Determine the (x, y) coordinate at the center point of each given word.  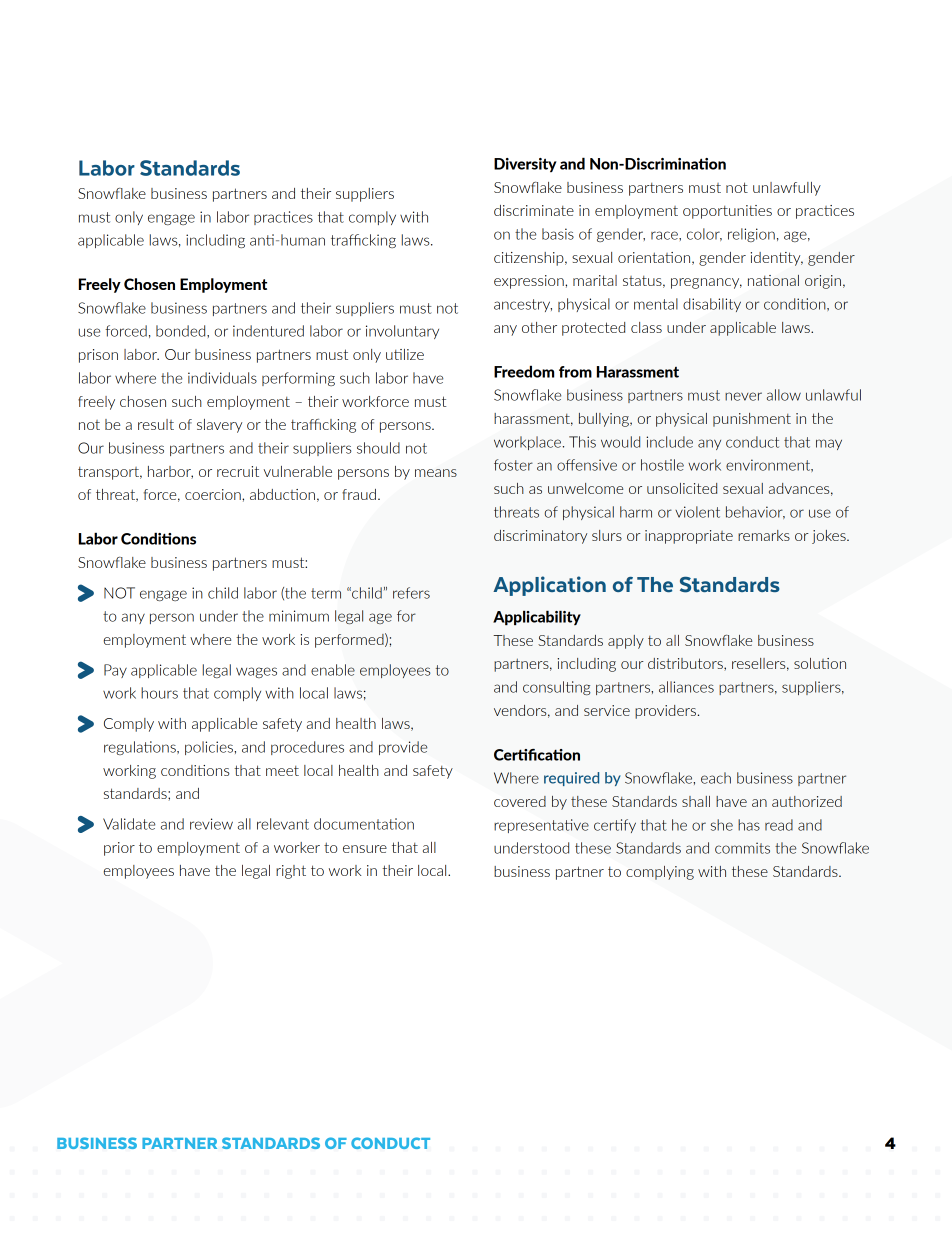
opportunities (727, 212)
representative (541, 826)
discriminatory (540, 537)
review (211, 824)
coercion (214, 494)
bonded (182, 331)
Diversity (525, 165)
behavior (755, 512)
